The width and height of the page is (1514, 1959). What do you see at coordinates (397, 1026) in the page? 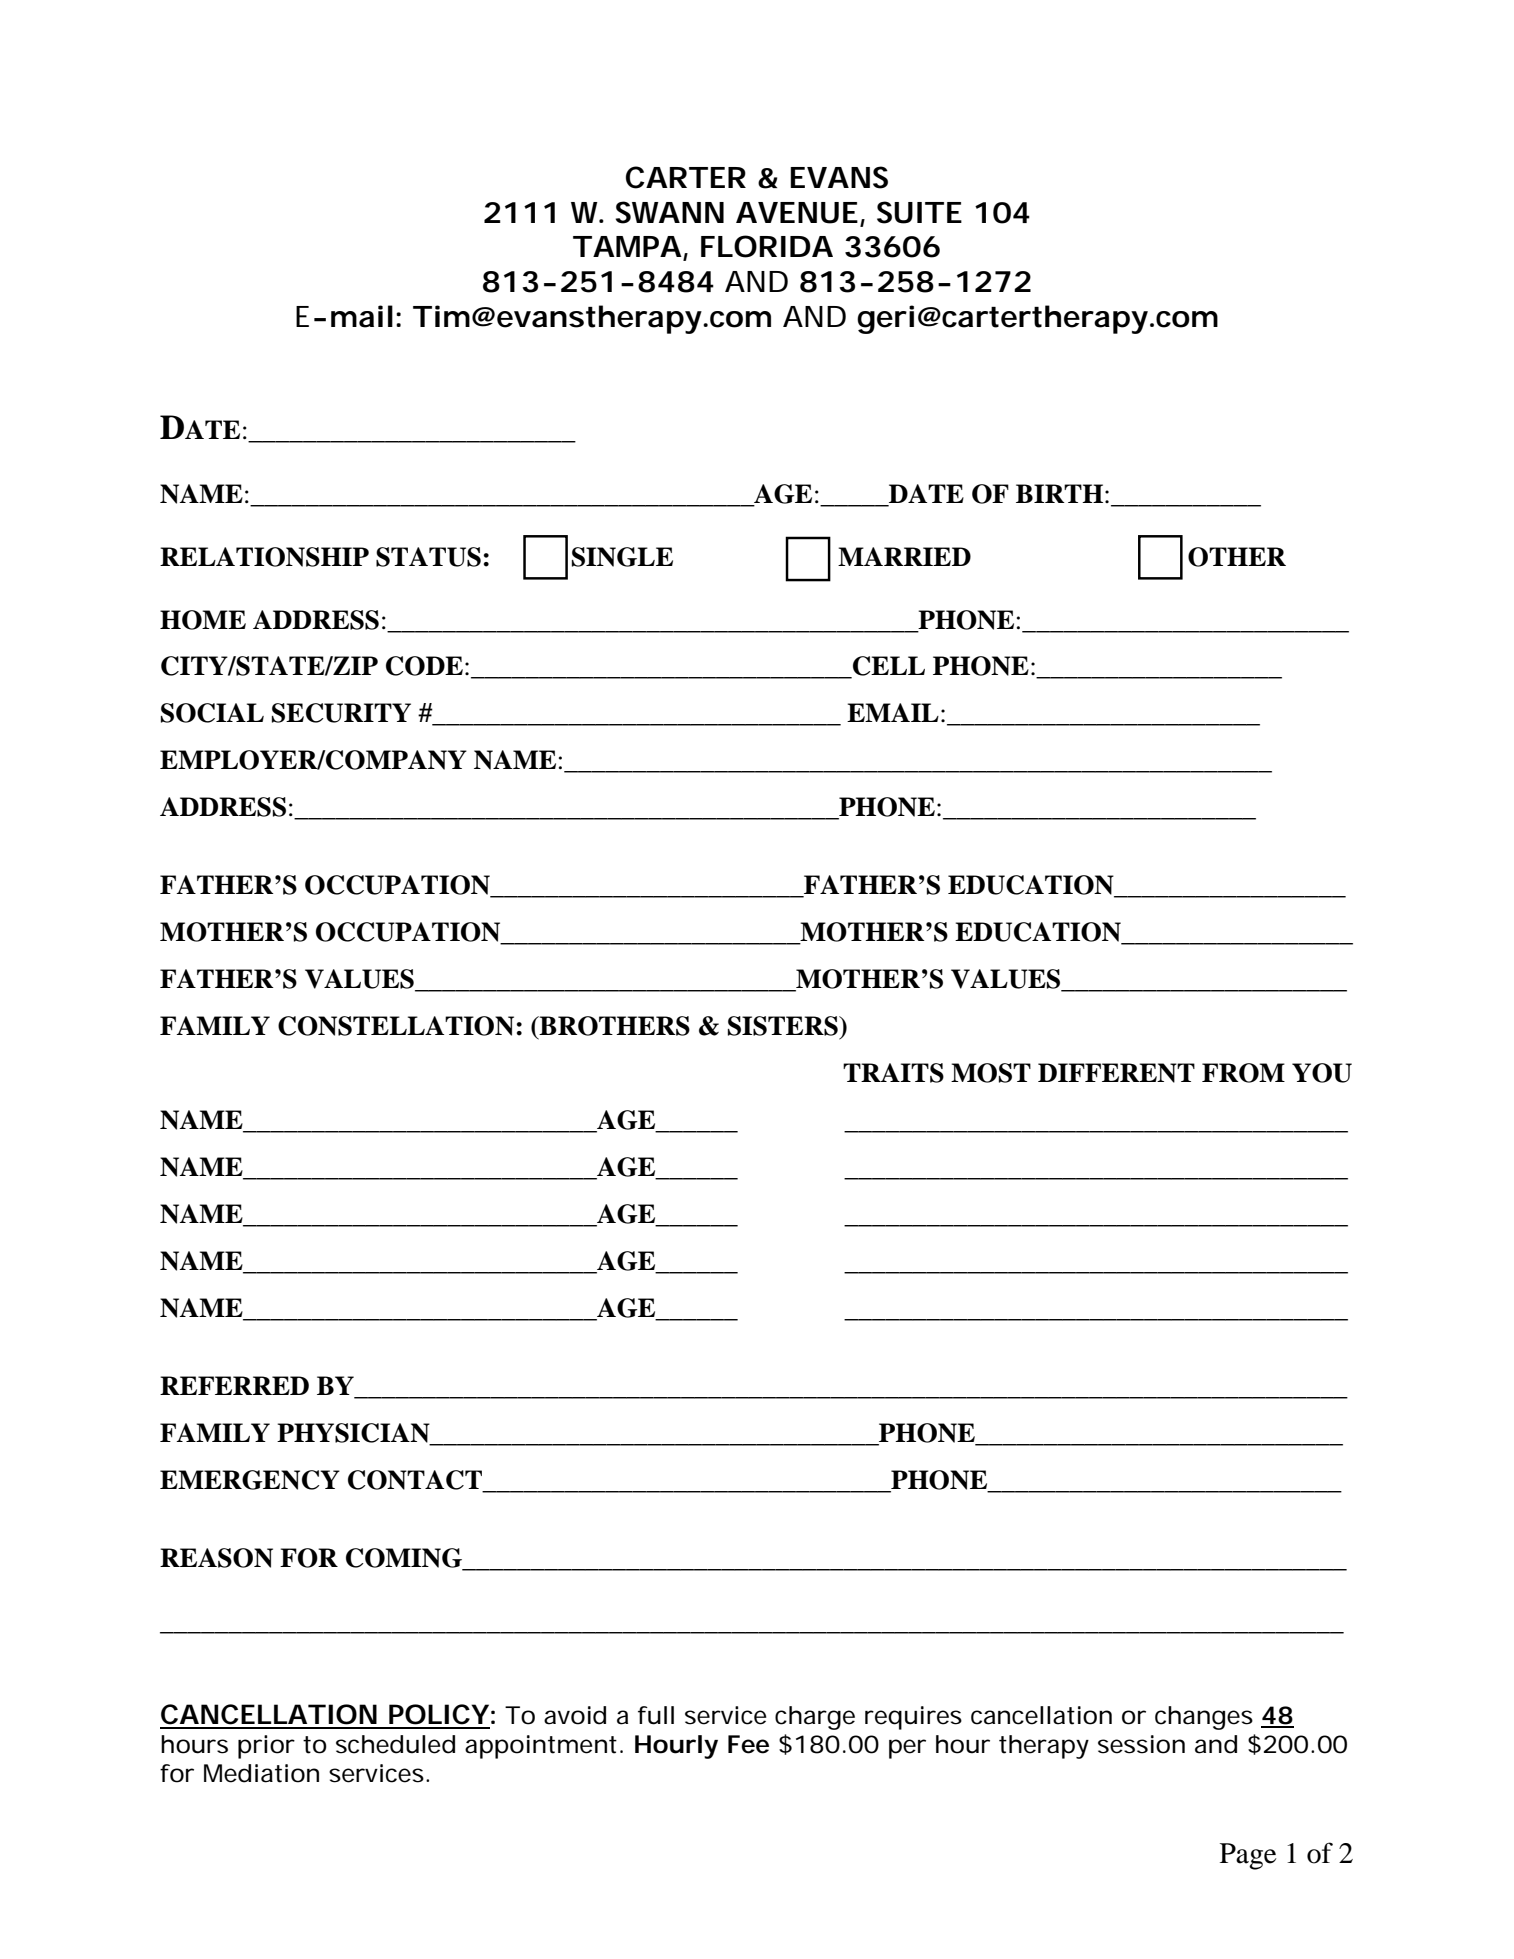
I see `CONSTELLATION` at bounding box center [397, 1026].
